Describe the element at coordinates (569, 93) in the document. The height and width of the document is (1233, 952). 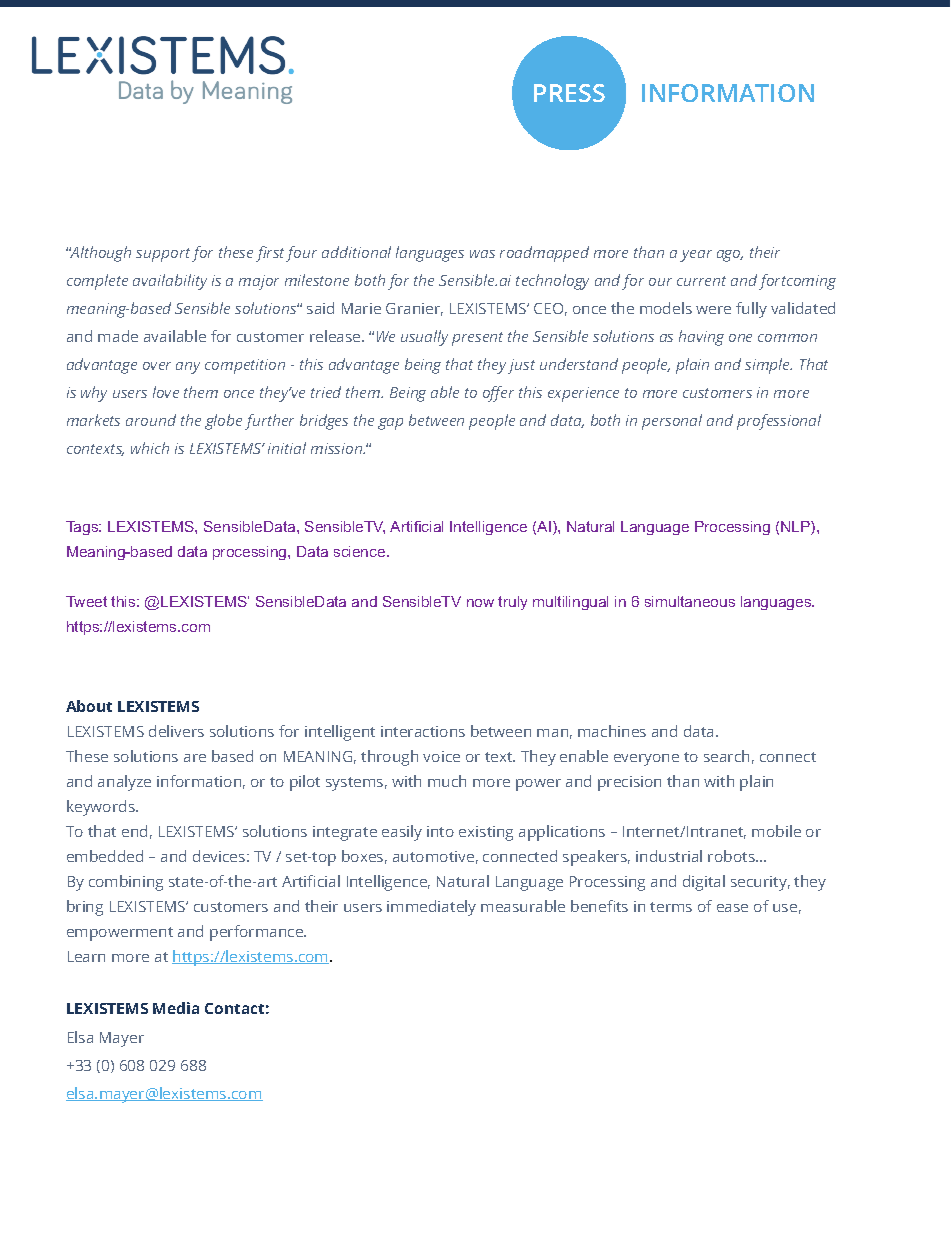
I see `PRESS` at that location.
